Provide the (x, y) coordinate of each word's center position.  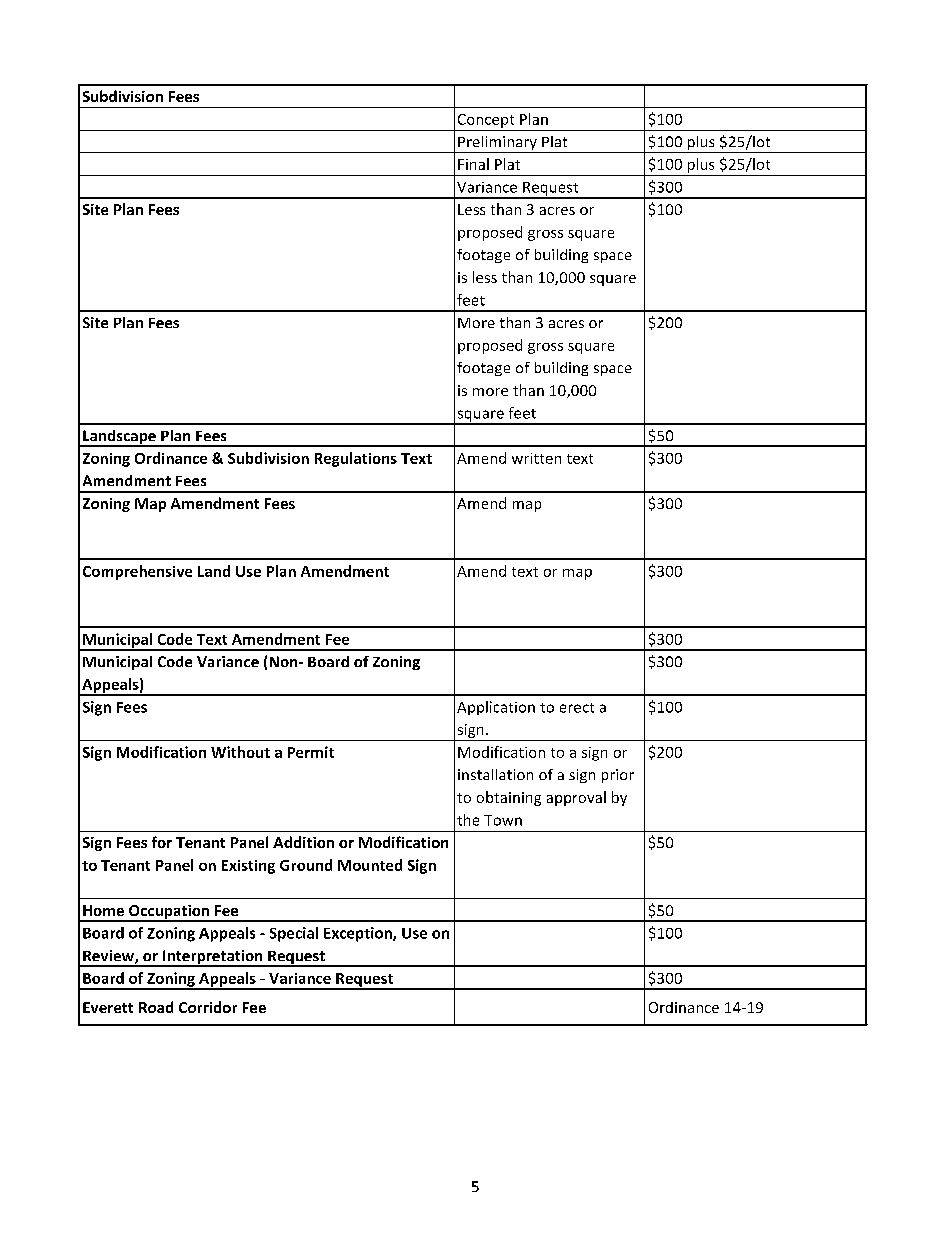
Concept (486, 121)
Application (496, 708)
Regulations (356, 459)
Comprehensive (137, 572)
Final (473, 164)
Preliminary (497, 144)
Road (156, 1007)
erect (577, 708)
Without (240, 752)
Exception (359, 934)
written (536, 458)
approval (576, 798)
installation (495, 774)
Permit (311, 752)
